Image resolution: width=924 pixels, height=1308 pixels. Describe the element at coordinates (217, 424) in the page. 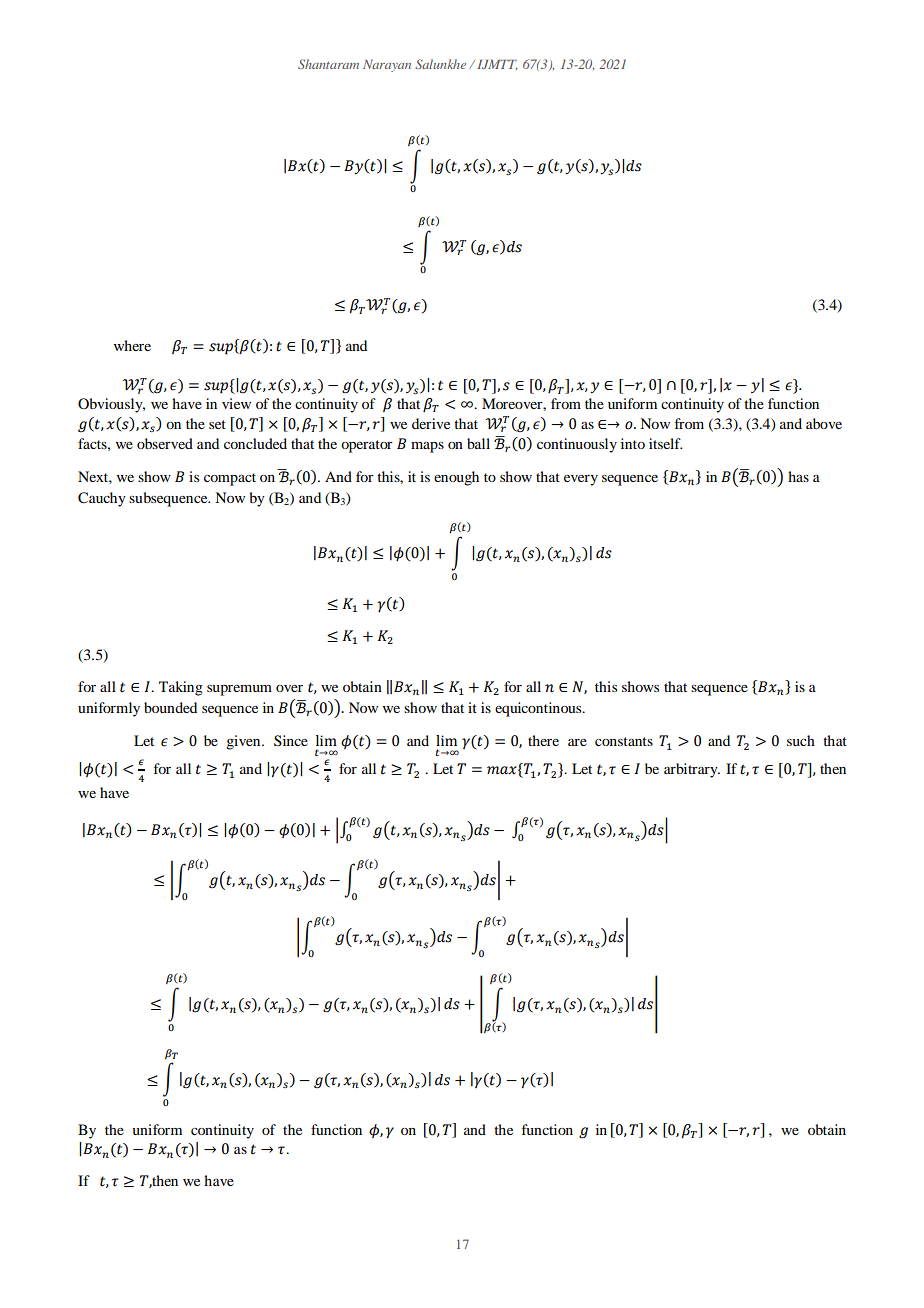

I see `set` at that location.
